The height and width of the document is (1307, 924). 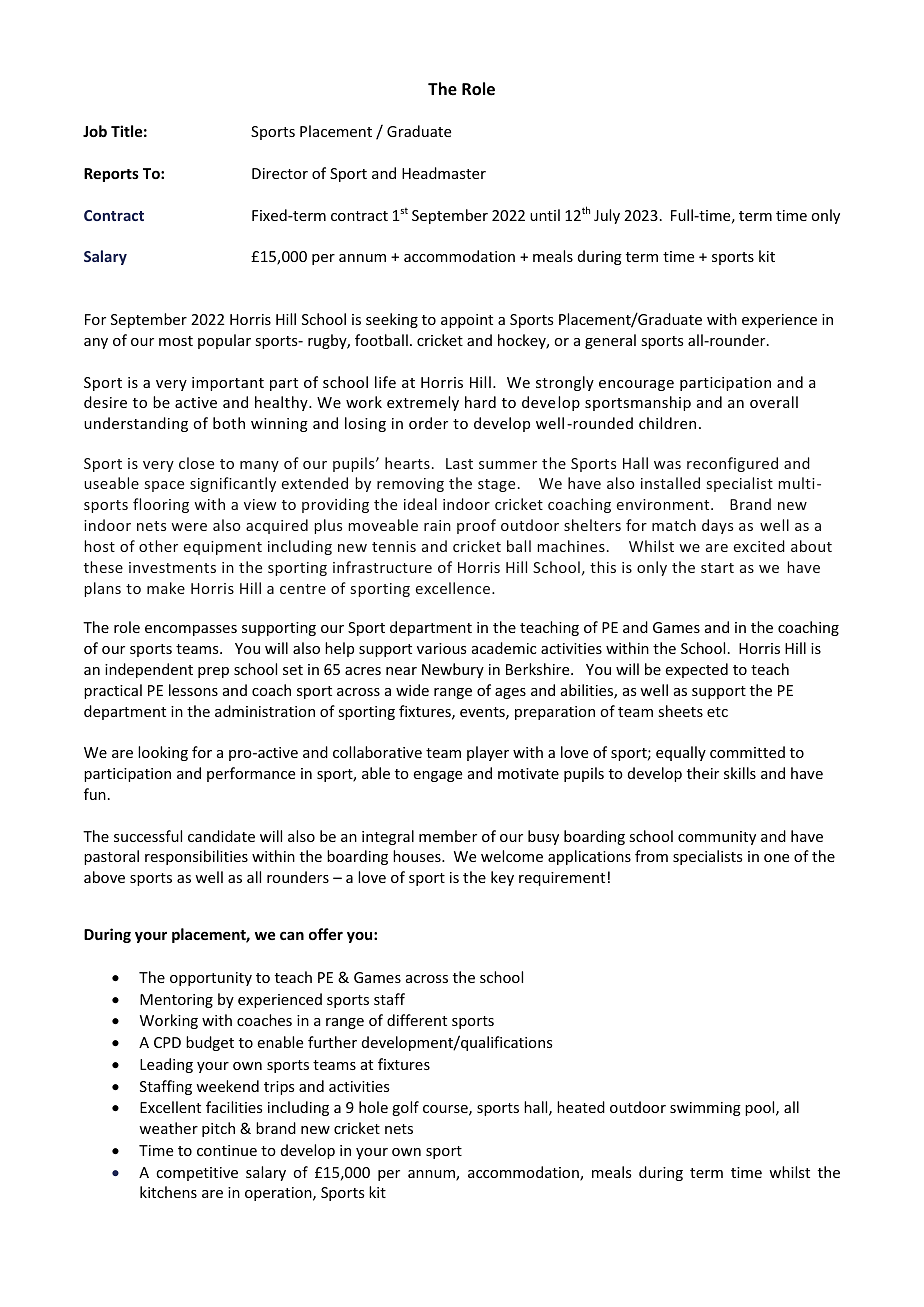 I want to click on Reports, so click(x=111, y=175).
